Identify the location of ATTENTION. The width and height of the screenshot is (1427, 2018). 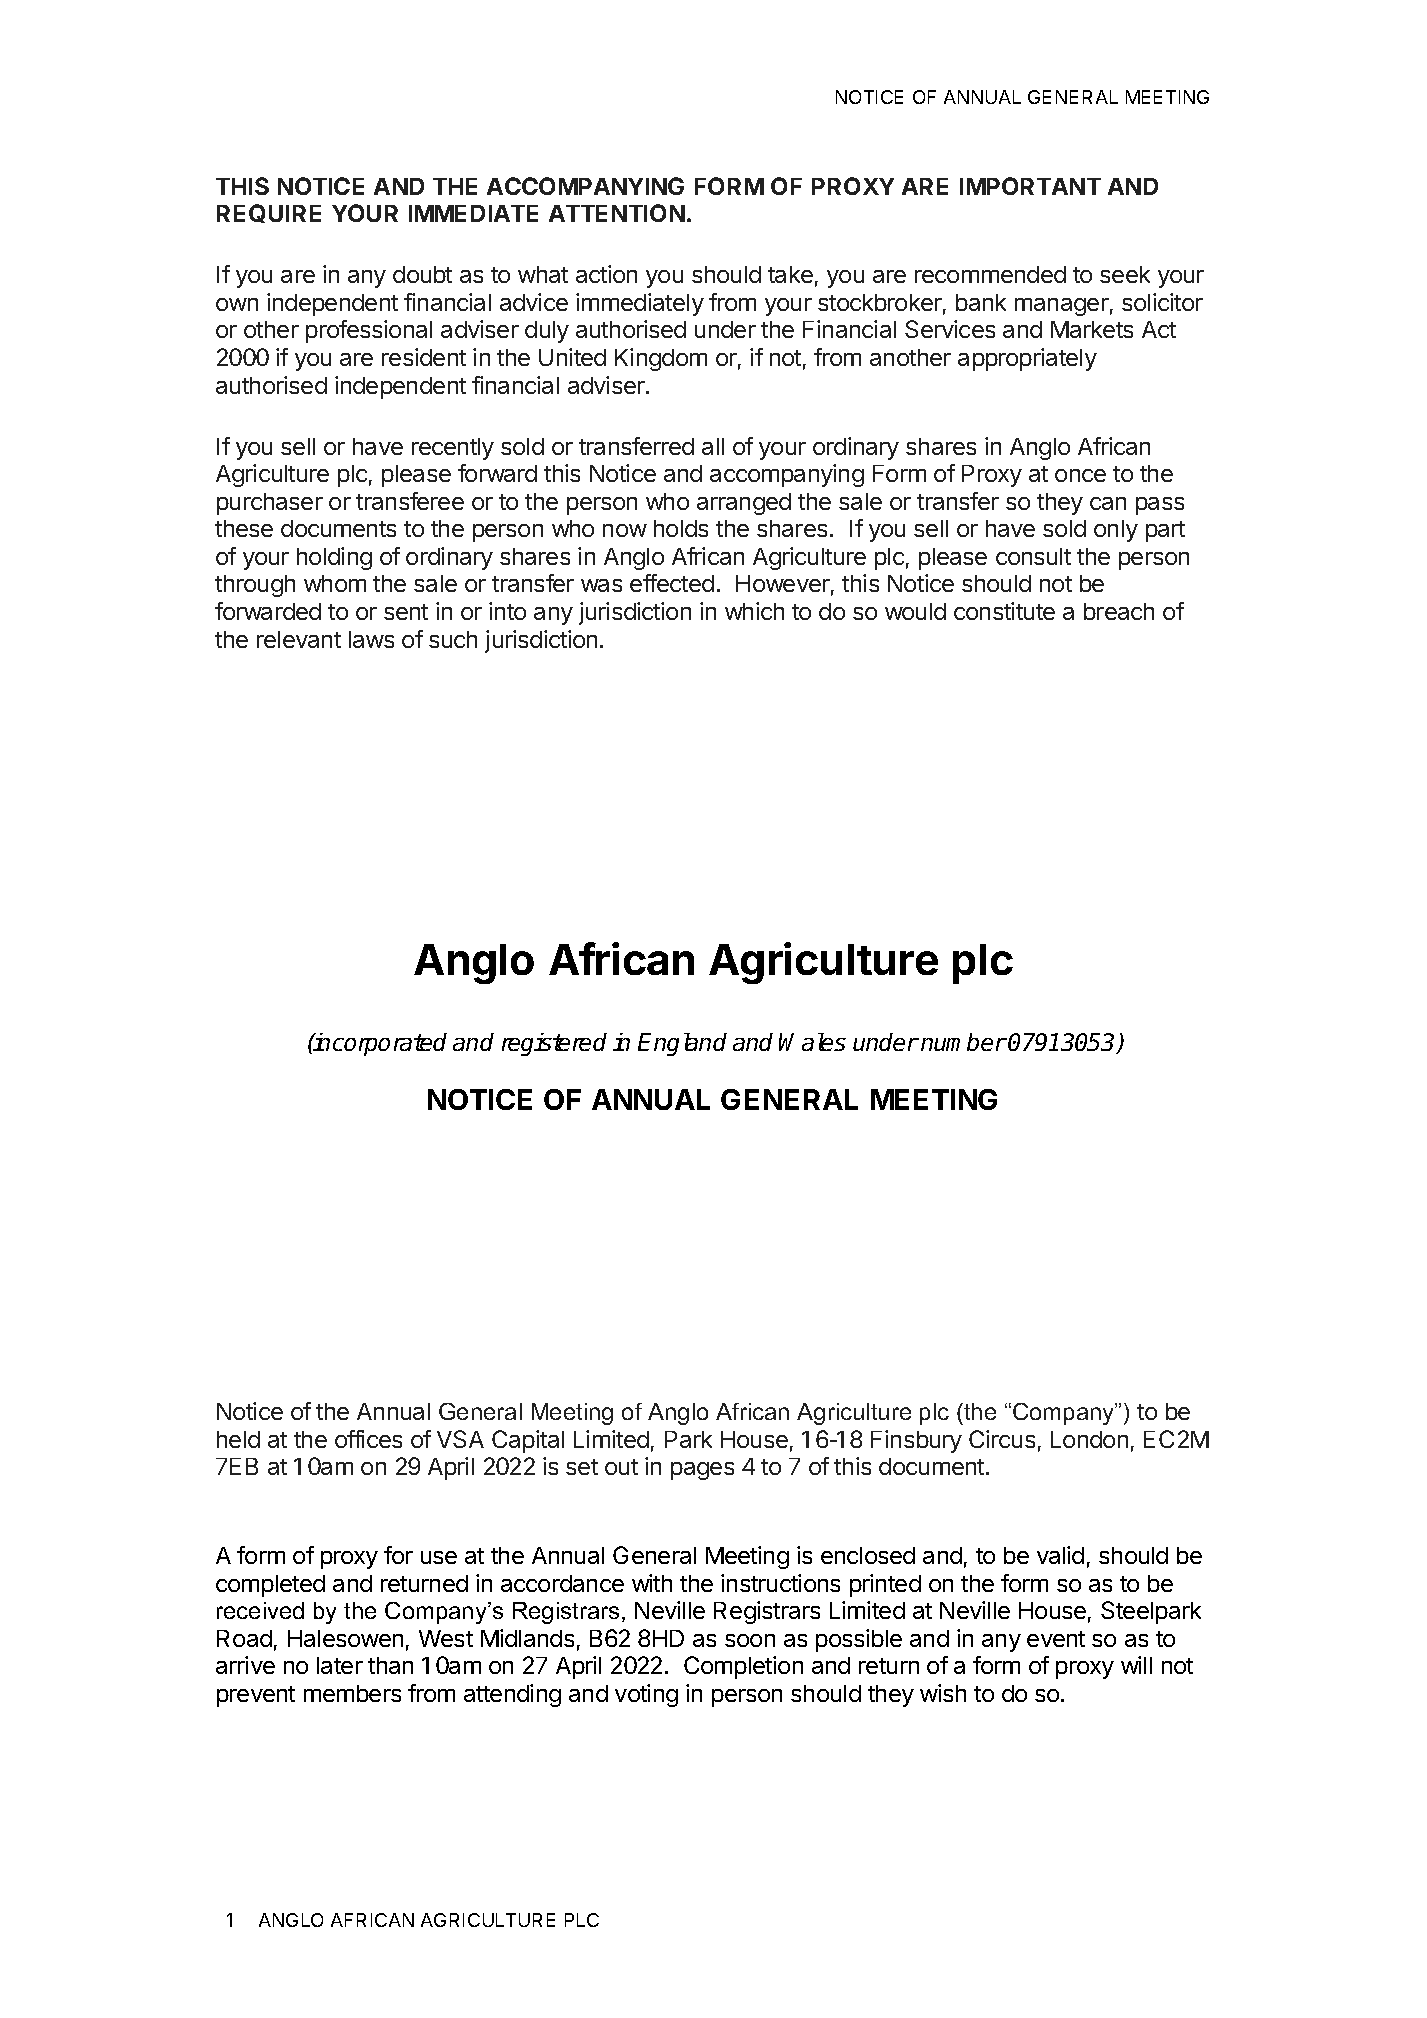
(617, 213).
